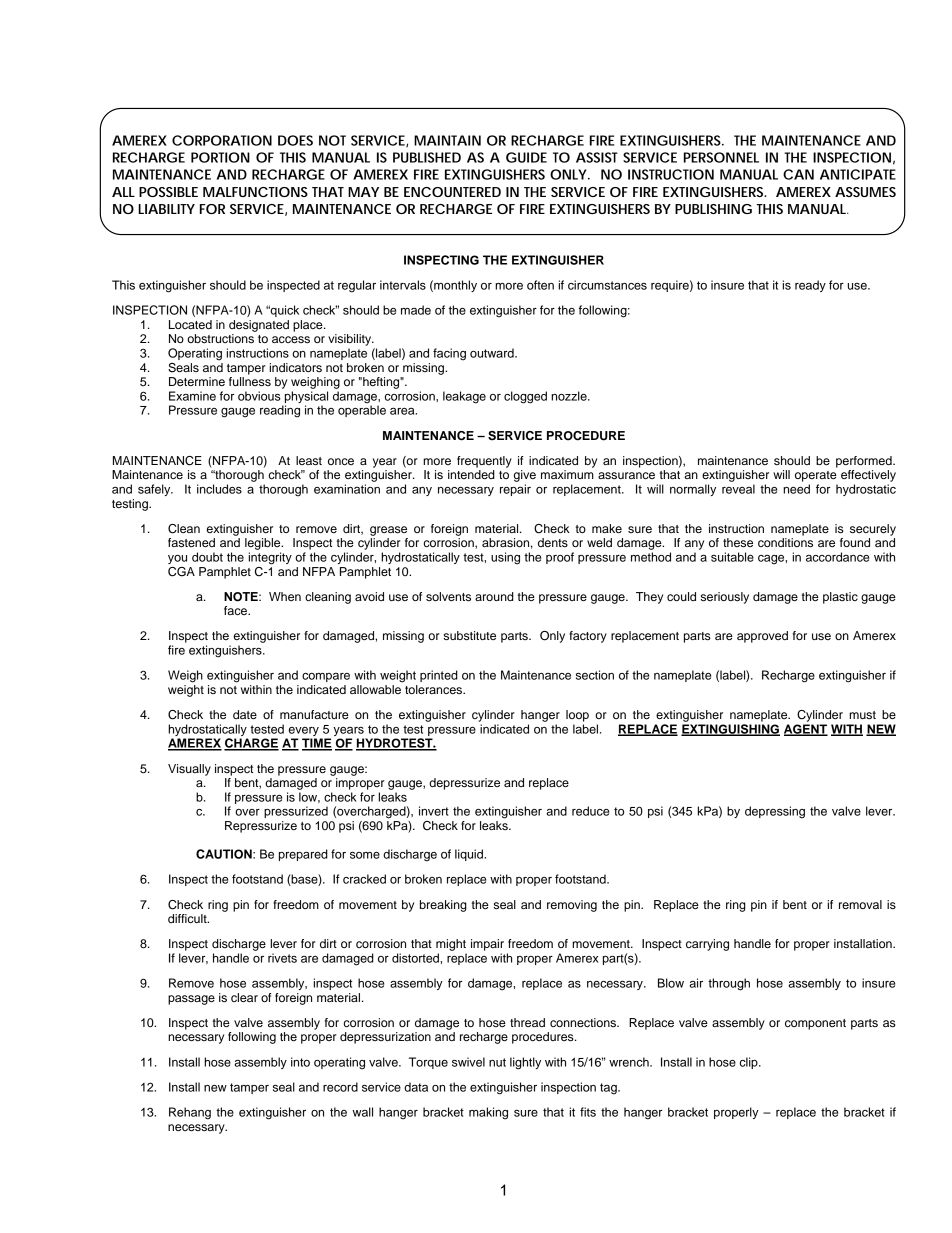 Image resolution: width=952 pixels, height=1233 pixels. What do you see at coordinates (236, 610) in the page?
I see `face` at bounding box center [236, 610].
